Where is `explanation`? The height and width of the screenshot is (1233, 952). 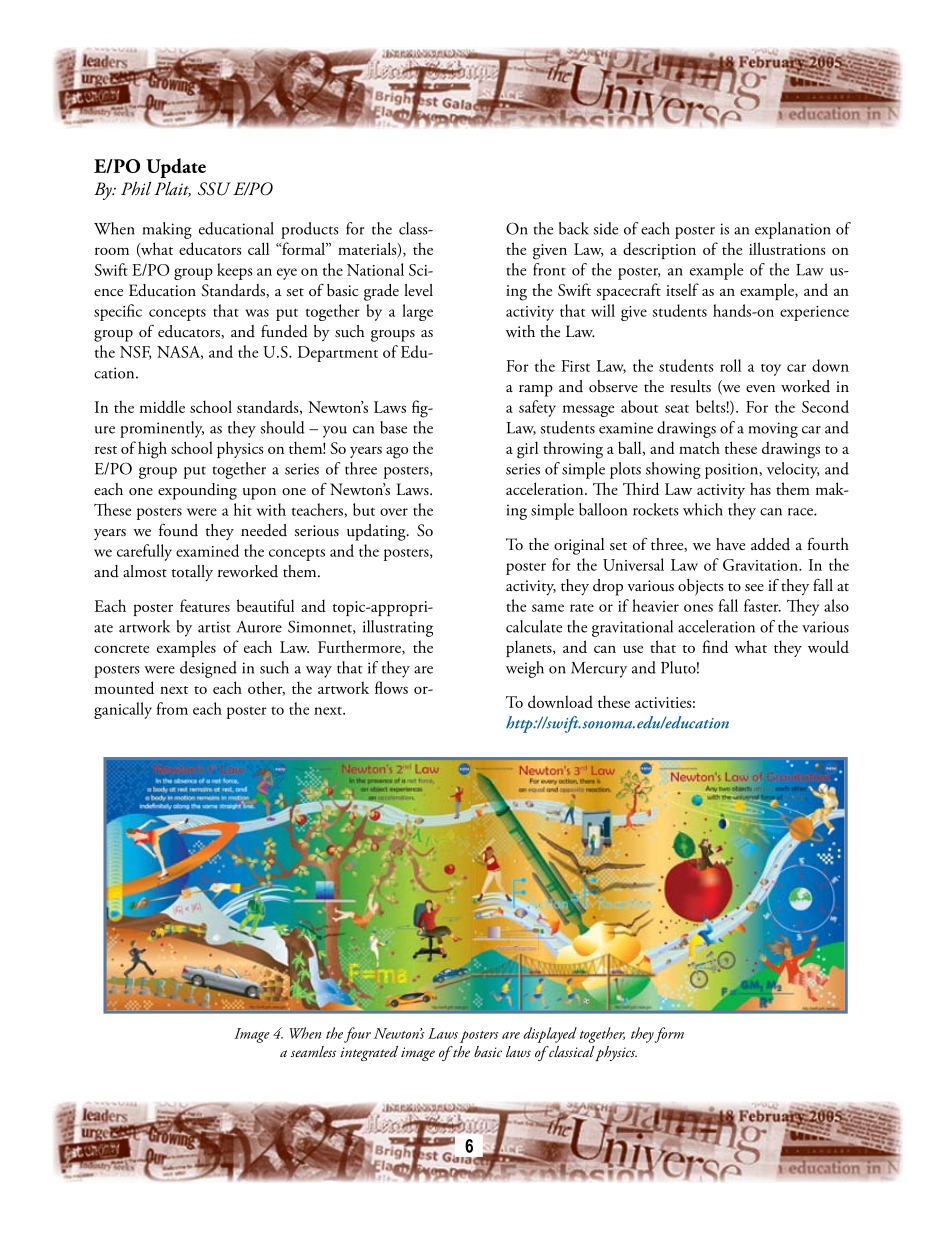 explanation is located at coordinates (793, 230).
